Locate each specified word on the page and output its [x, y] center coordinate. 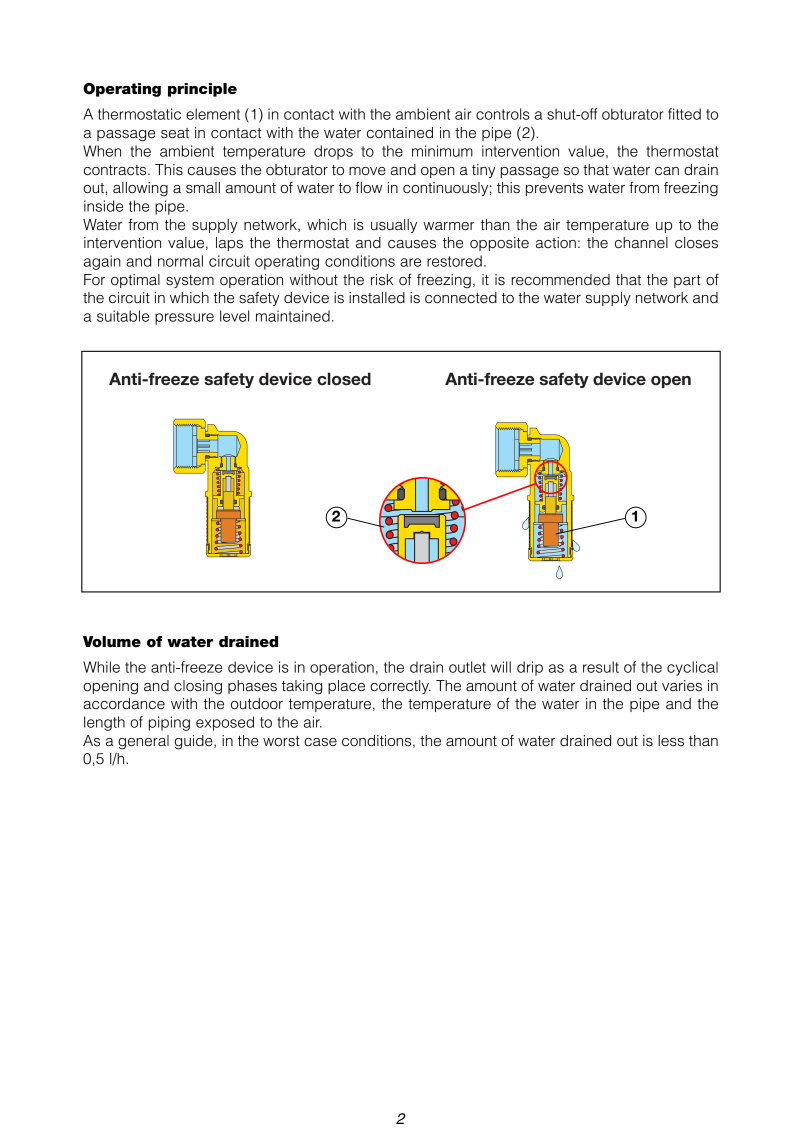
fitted [684, 114]
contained [400, 133]
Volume [112, 641]
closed [344, 379]
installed [377, 298]
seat [175, 133]
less [671, 741]
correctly [400, 687]
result [601, 667]
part [687, 281]
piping [169, 723]
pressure [184, 319]
